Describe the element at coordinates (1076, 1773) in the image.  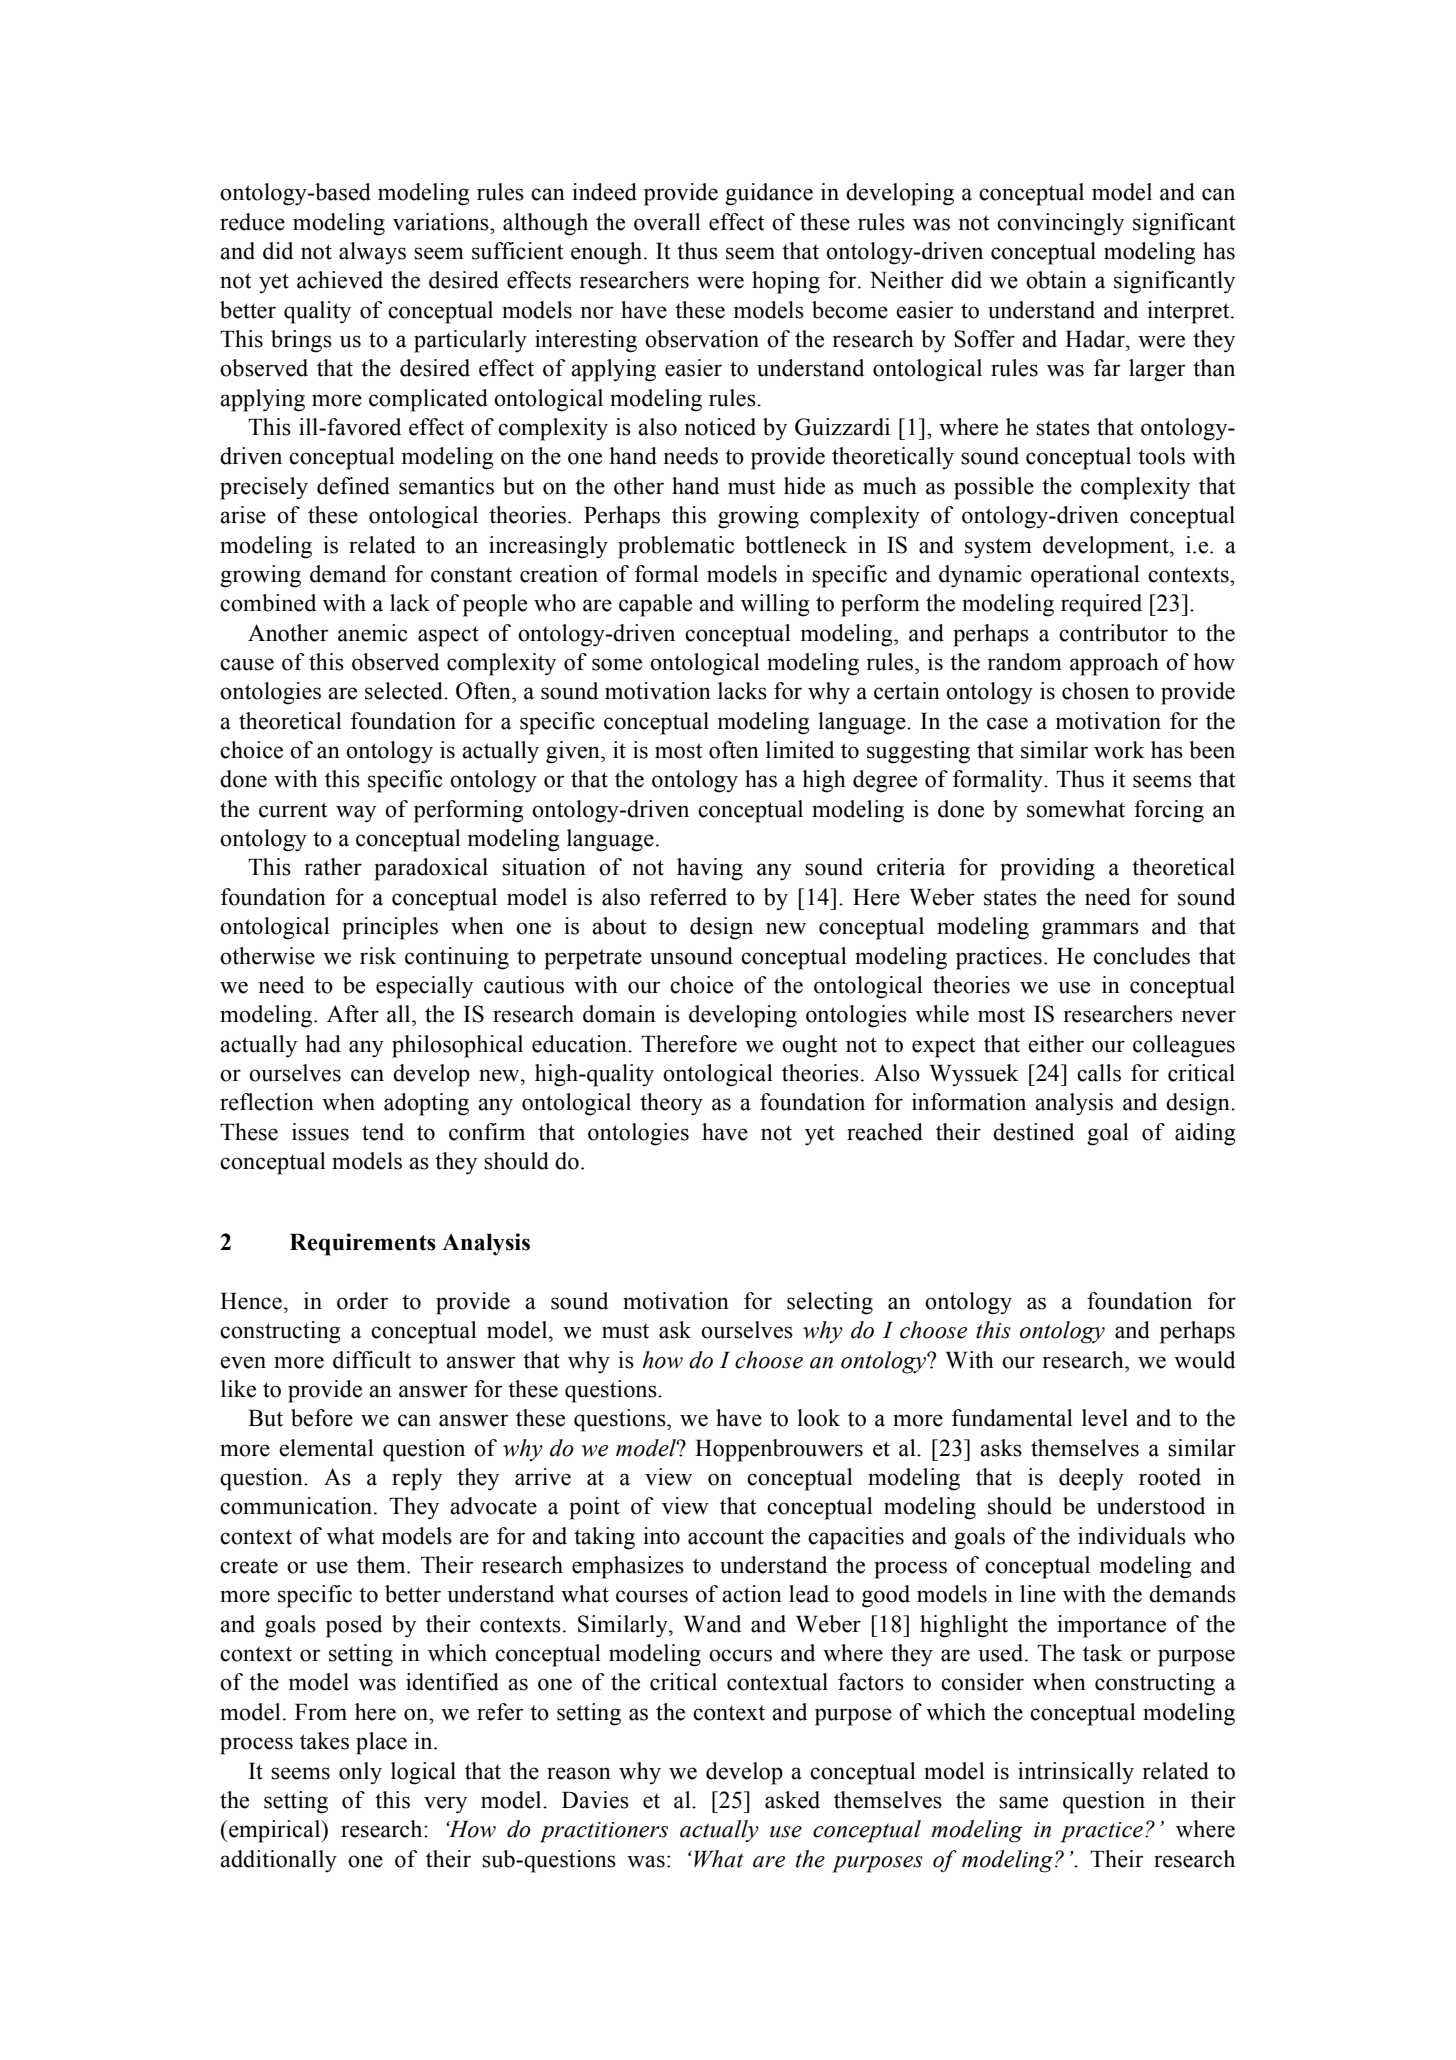
I see `intrinsically` at that location.
